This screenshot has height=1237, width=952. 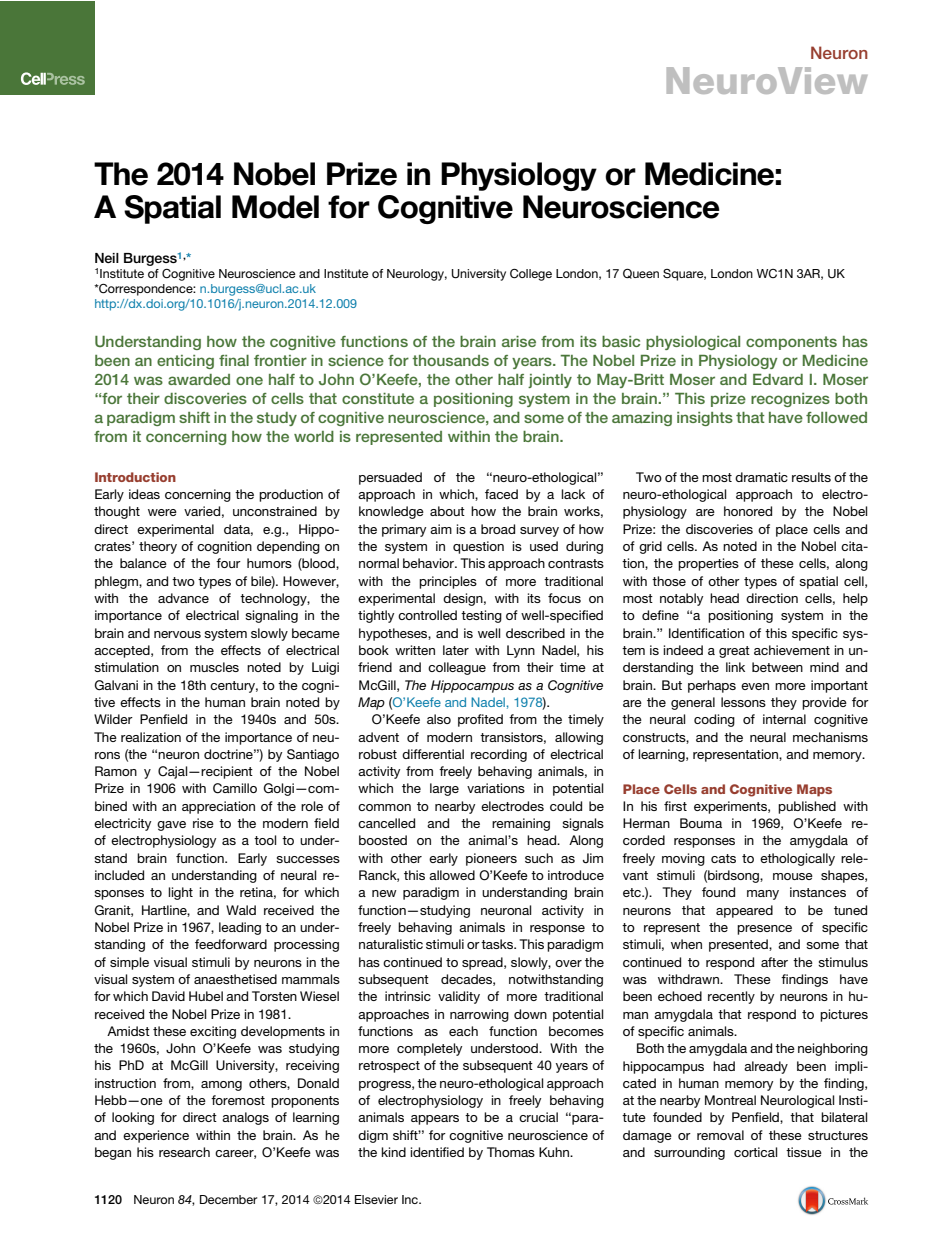 What do you see at coordinates (531, 275) in the screenshot?
I see `College` at bounding box center [531, 275].
